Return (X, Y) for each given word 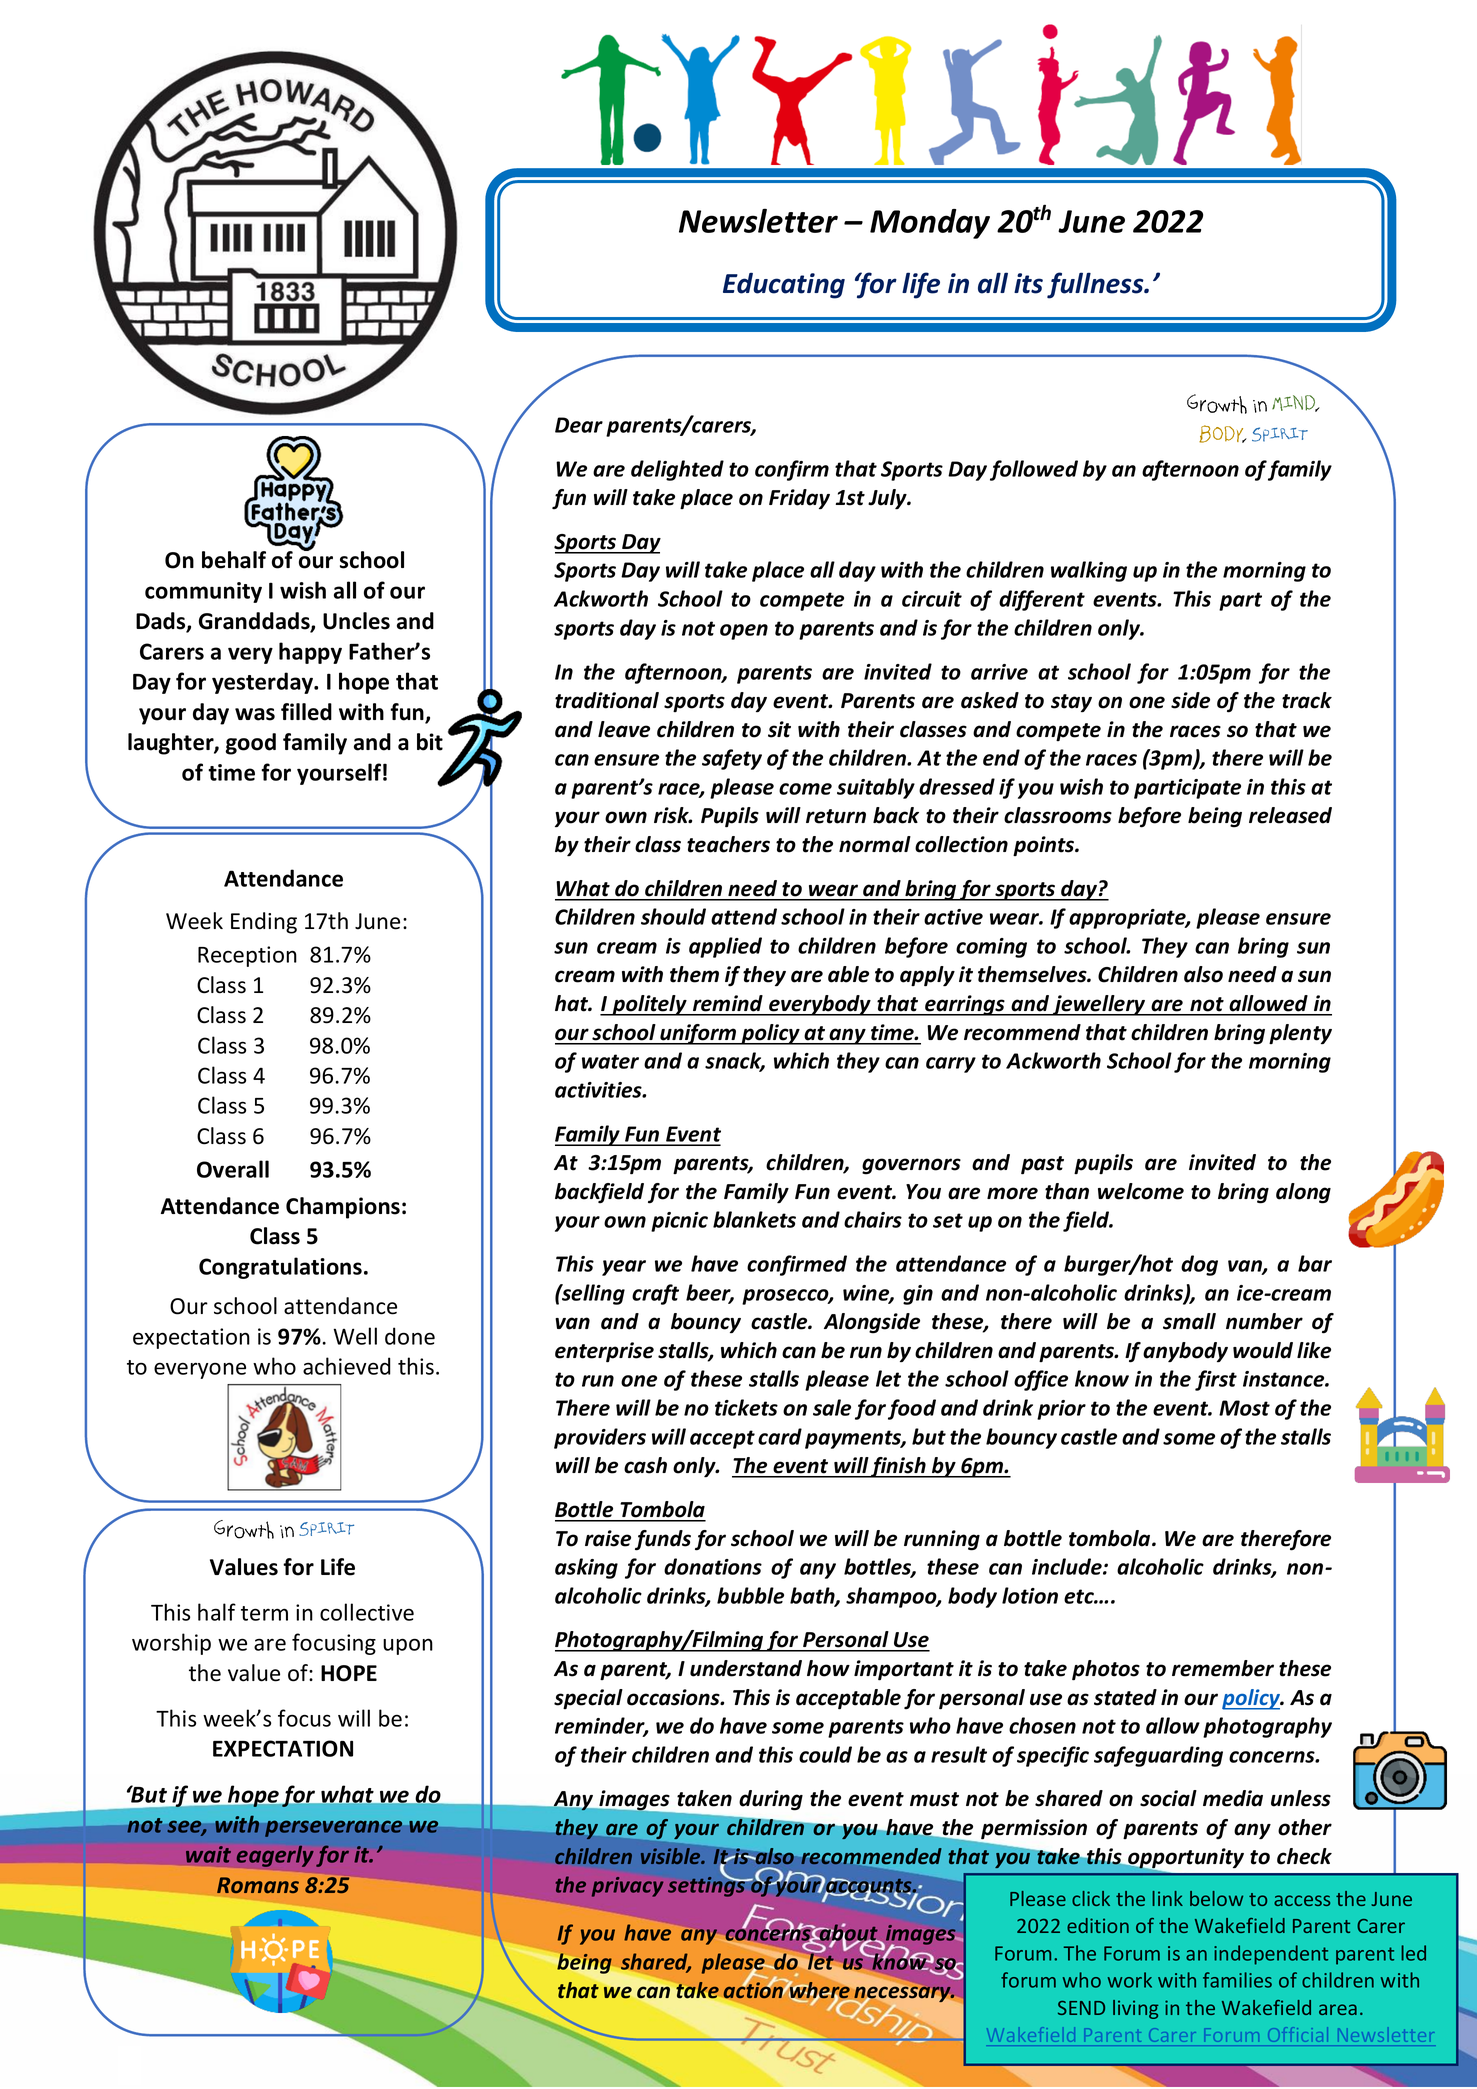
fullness (1096, 285)
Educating (784, 286)
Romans (258, 1885)
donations (713, 1566)
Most (1244, 1408)
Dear (579, 425)
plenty (1300, 1034)
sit (779, 729)
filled (306, 712)
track (1307, 700)
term (264, 1613)
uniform (698, 1034)
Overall (233, 1169)
